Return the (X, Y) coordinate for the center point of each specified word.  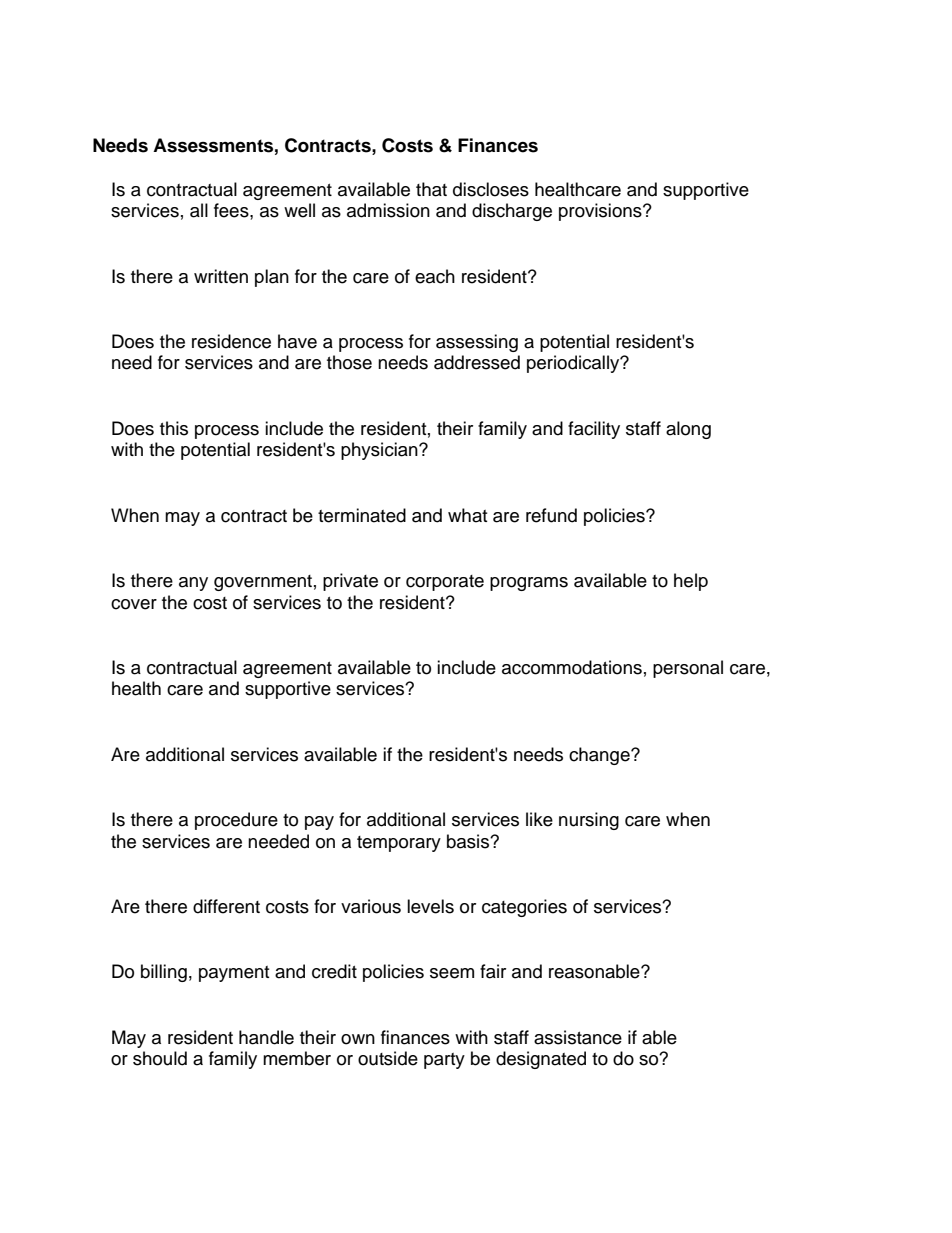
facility (594, 430)
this (174, 428)
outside (388, 1058)
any (193, 584)
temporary (399, 844)
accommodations (572, 667)
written (221, 276)
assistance (578, 1037)
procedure (236, 821)
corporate (445, 583)
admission (388, 210)
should (160, 1058)
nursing (589, 821)
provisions (601, 212)
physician (380, 451)
